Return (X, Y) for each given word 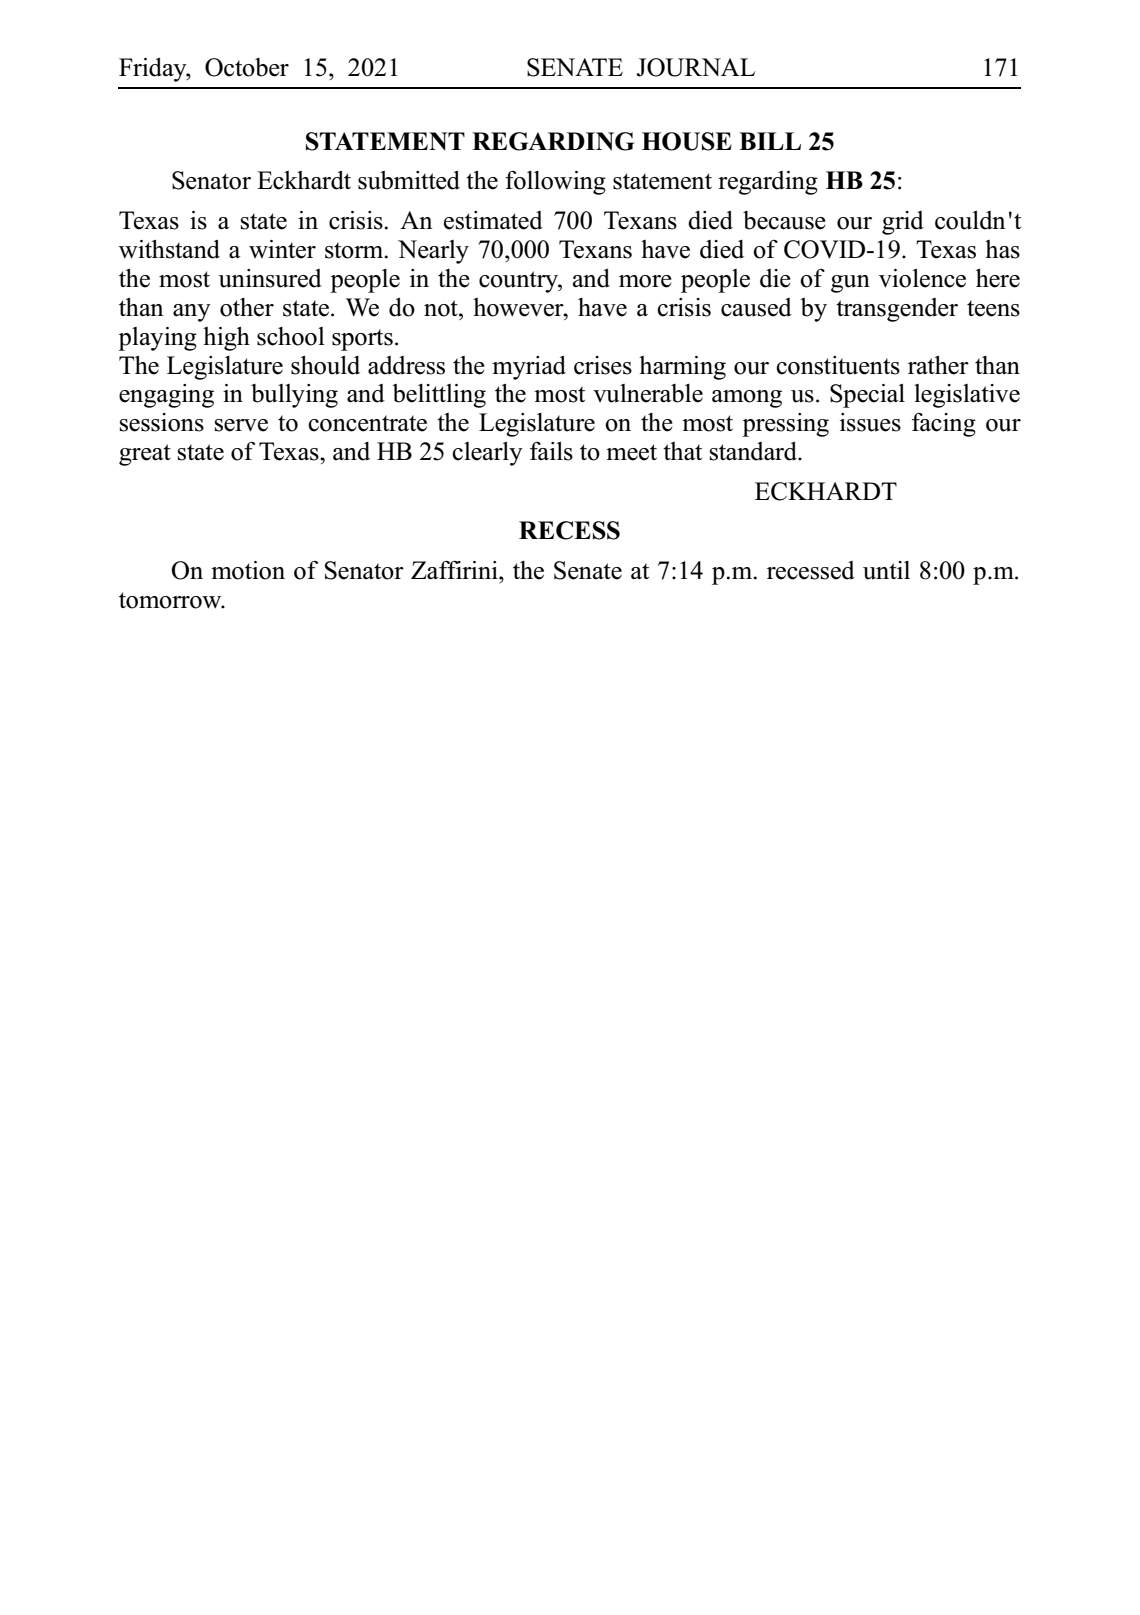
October (247, 67)
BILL (770, 141)
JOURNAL (695, 67)
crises (603, 365)
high (226, 339)
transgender (897, 310)
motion (248, 570)
